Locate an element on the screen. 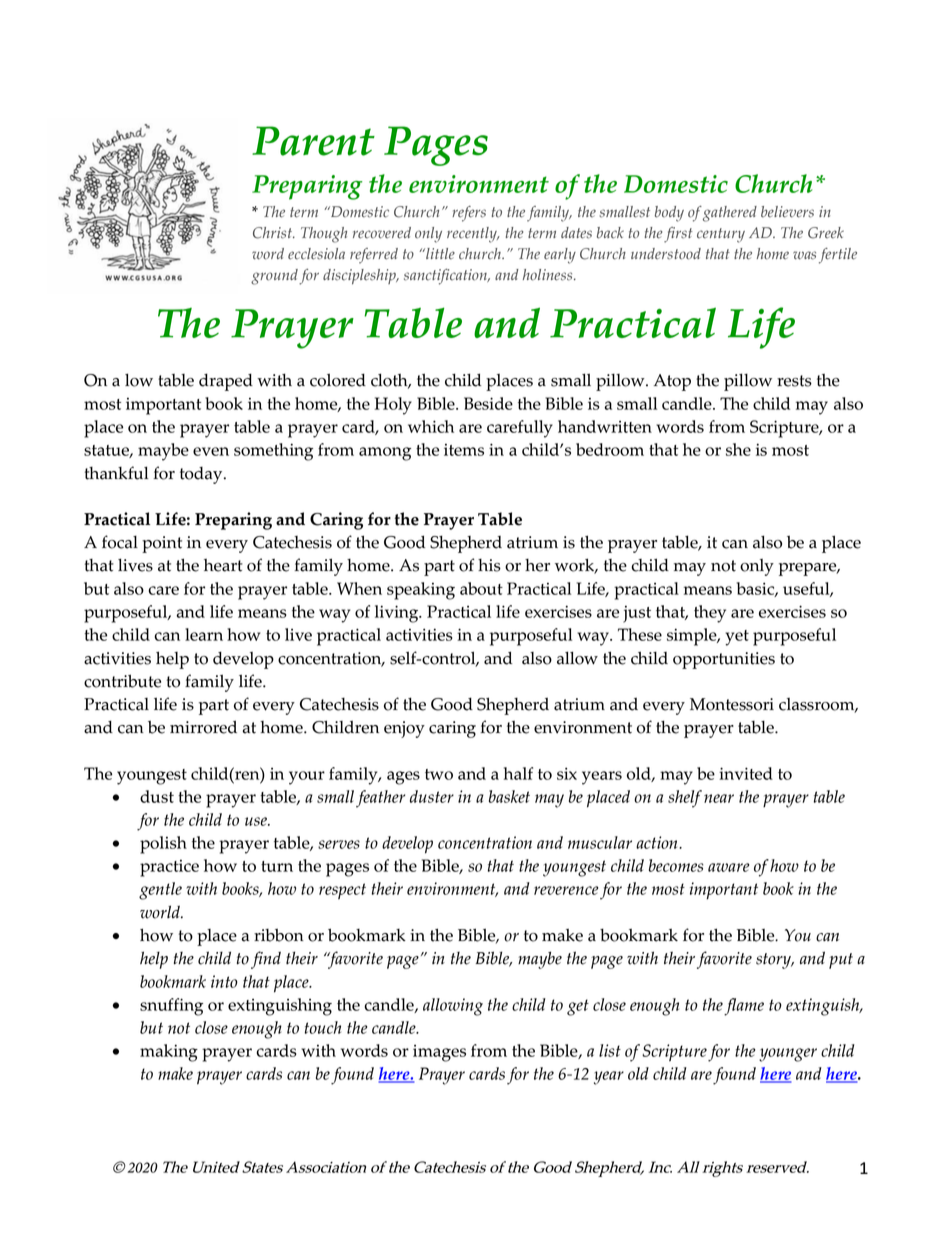 The height and width of the screenshot is (1233, 952). Parent is located at coordinates (313, 141).
